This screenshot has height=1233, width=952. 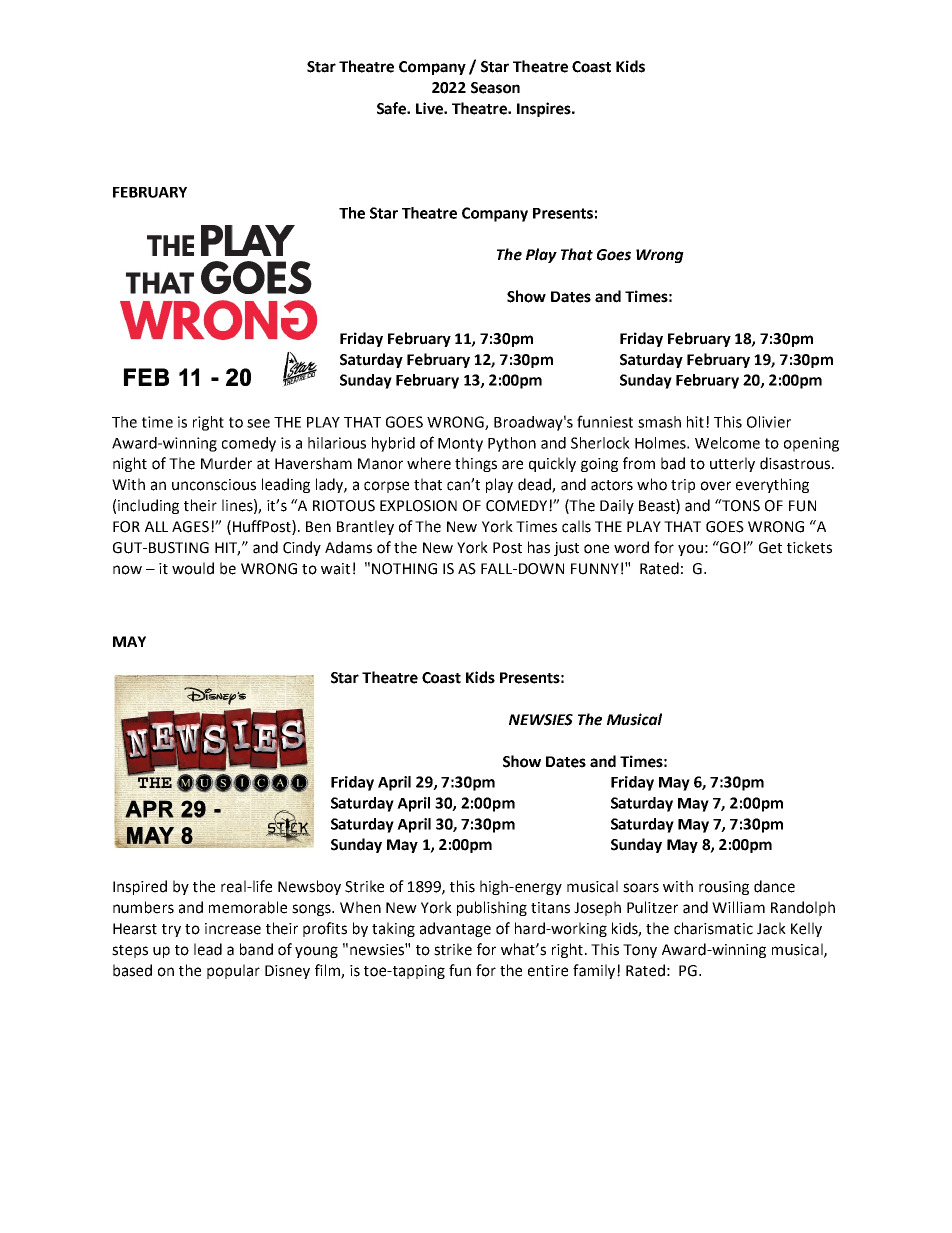 What do you see at coordinates (769, 422) in the screenshot?
I see `Olivier` at bounding box center [769, 422].
